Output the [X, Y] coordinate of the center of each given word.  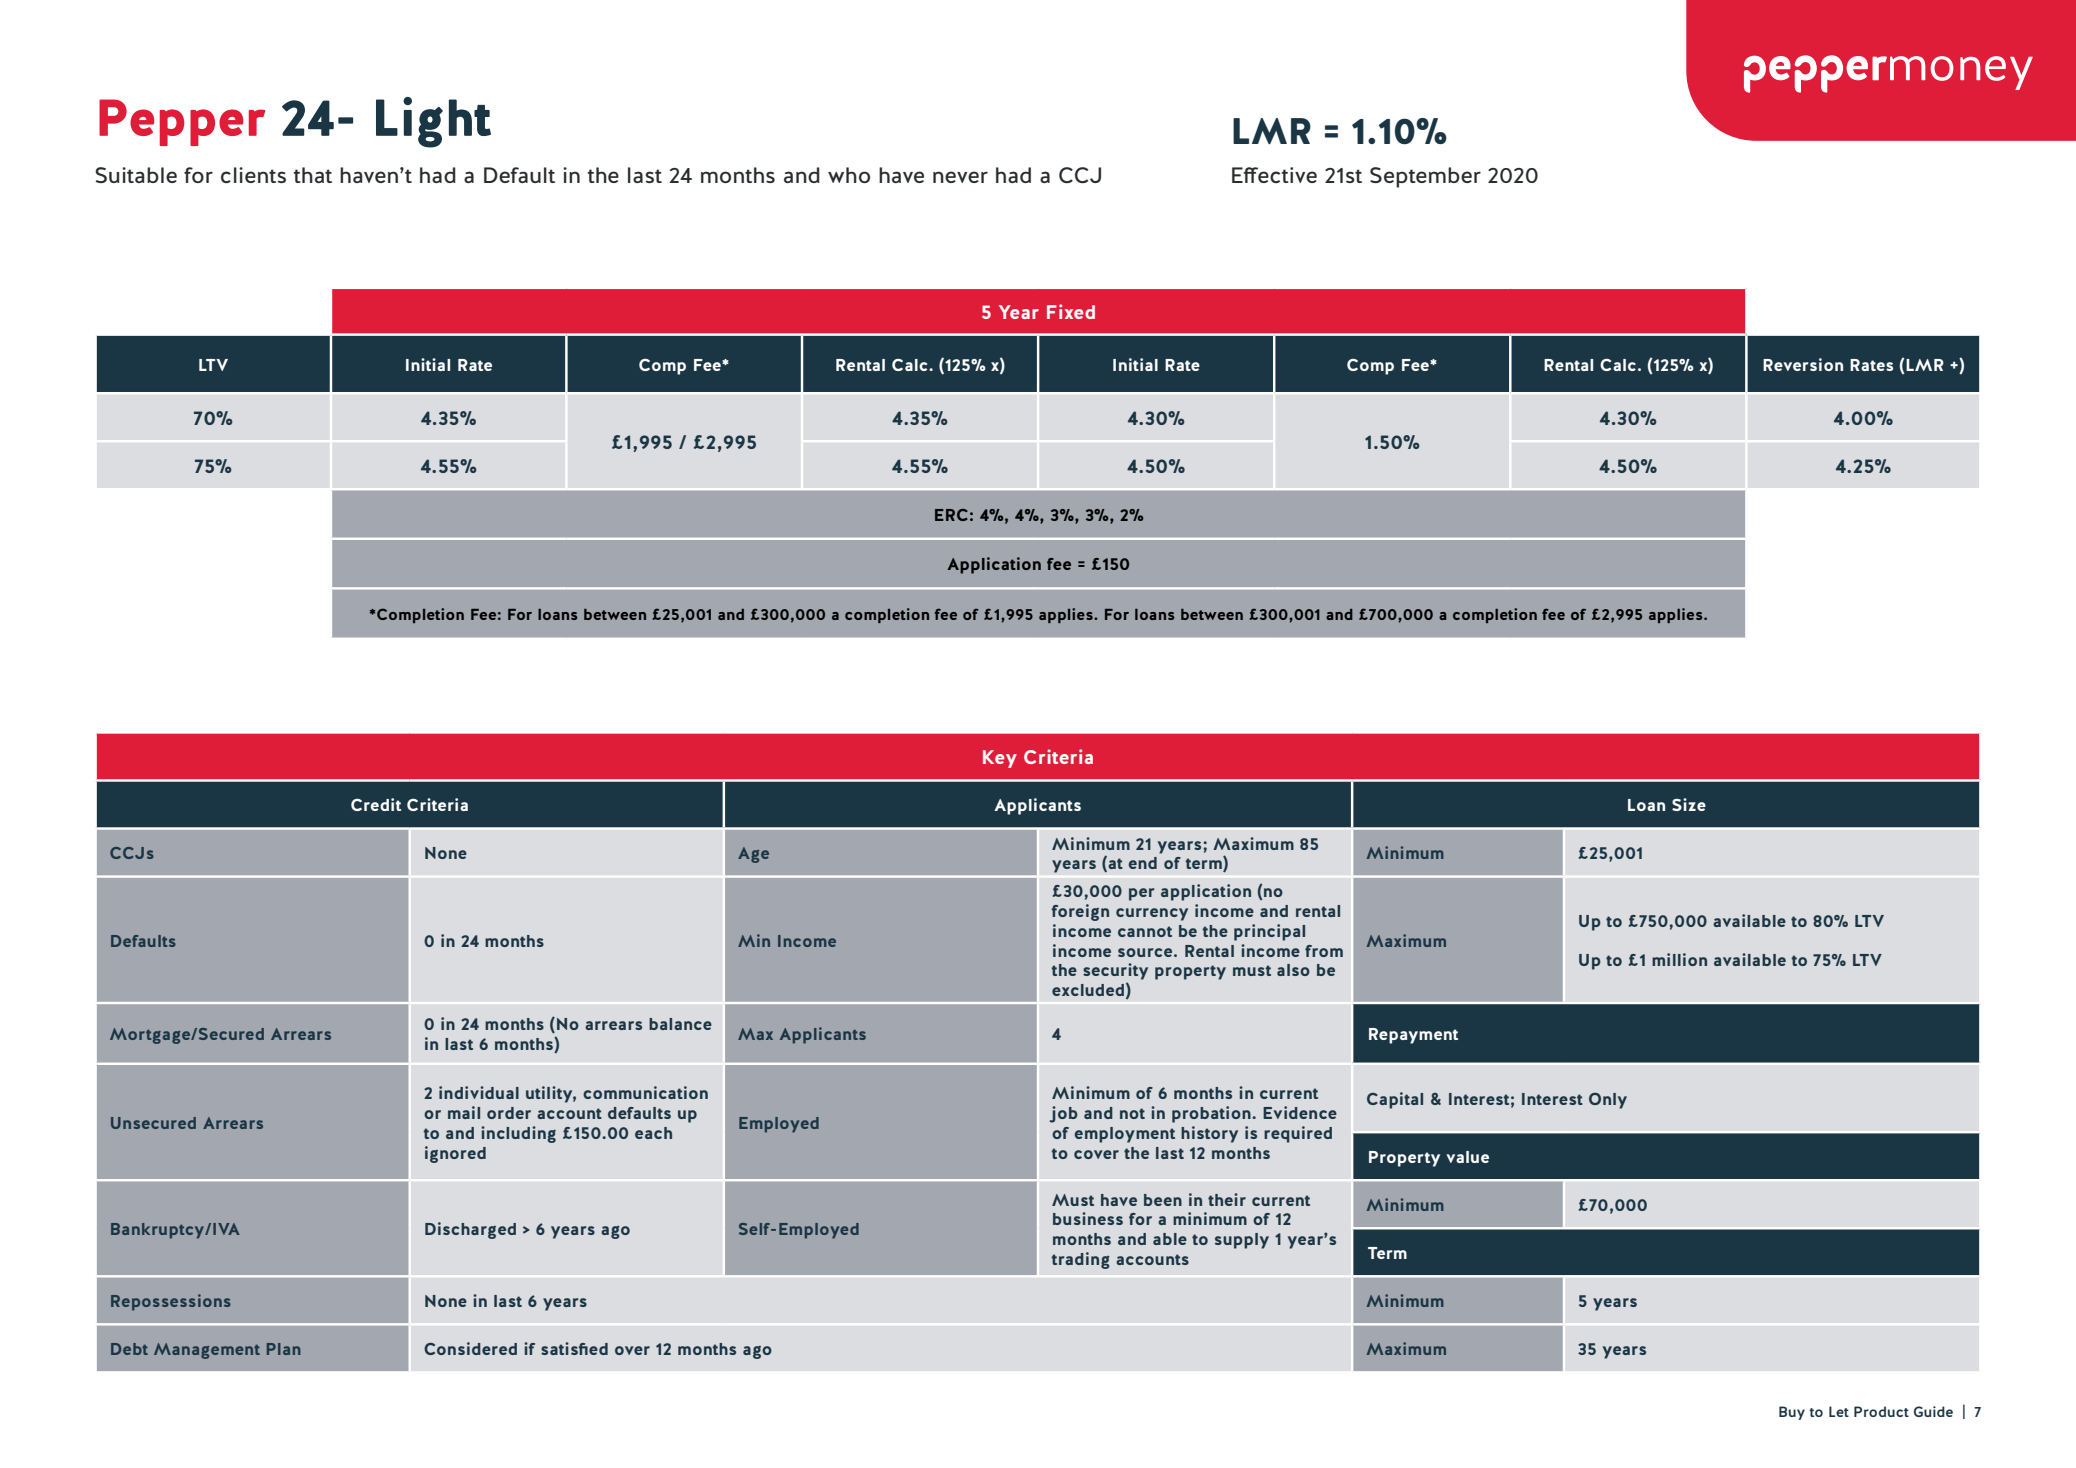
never [960, 177]
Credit [376, 804]
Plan [284, 1349]
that [313, 175]
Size [1689, 804]
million [1679, 959]
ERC [951, 515]
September [1425, 177]
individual [479, 1092]
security [1115, 971]
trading [1081, 1260]
